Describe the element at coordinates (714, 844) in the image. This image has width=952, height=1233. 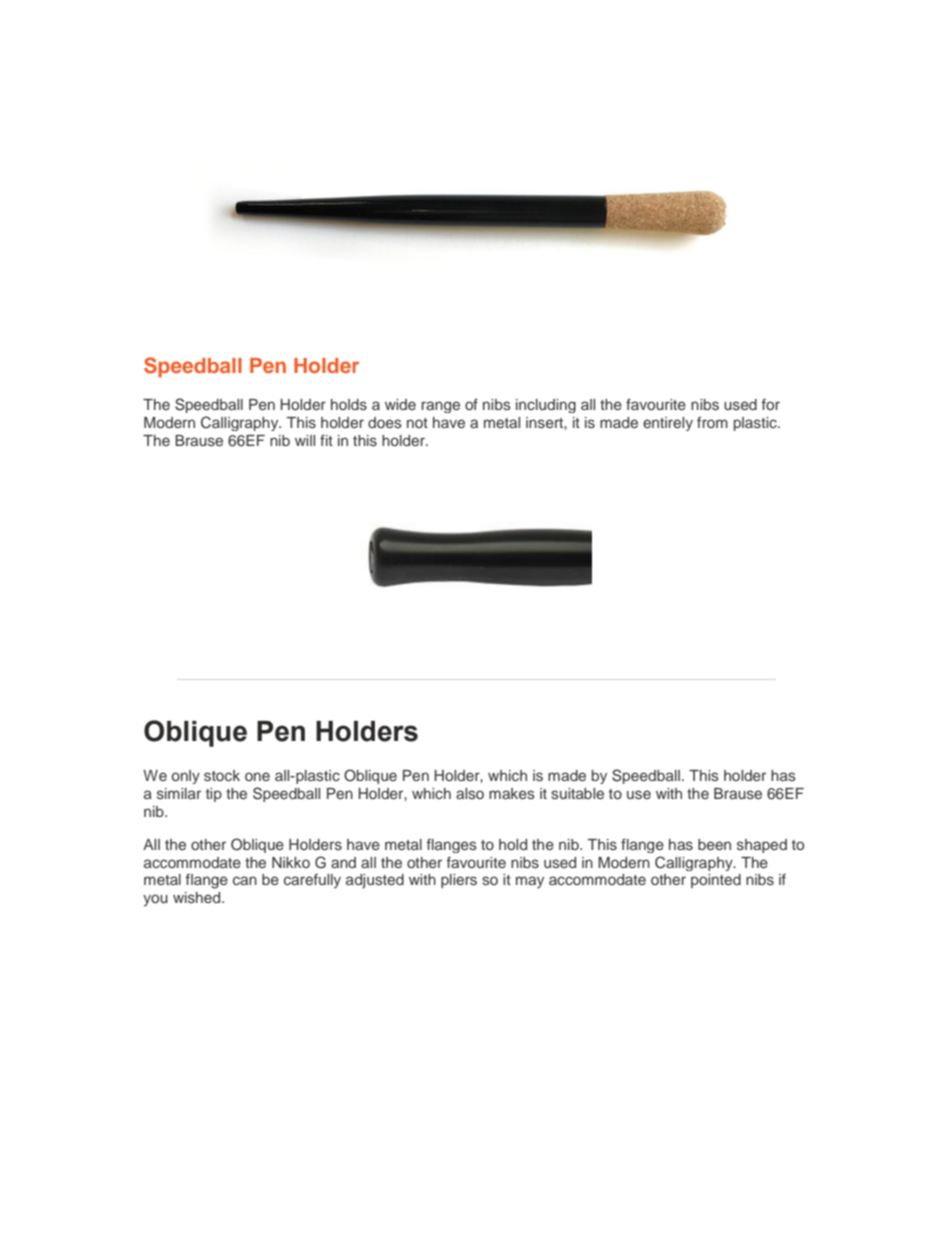
I see `been` at that location.
